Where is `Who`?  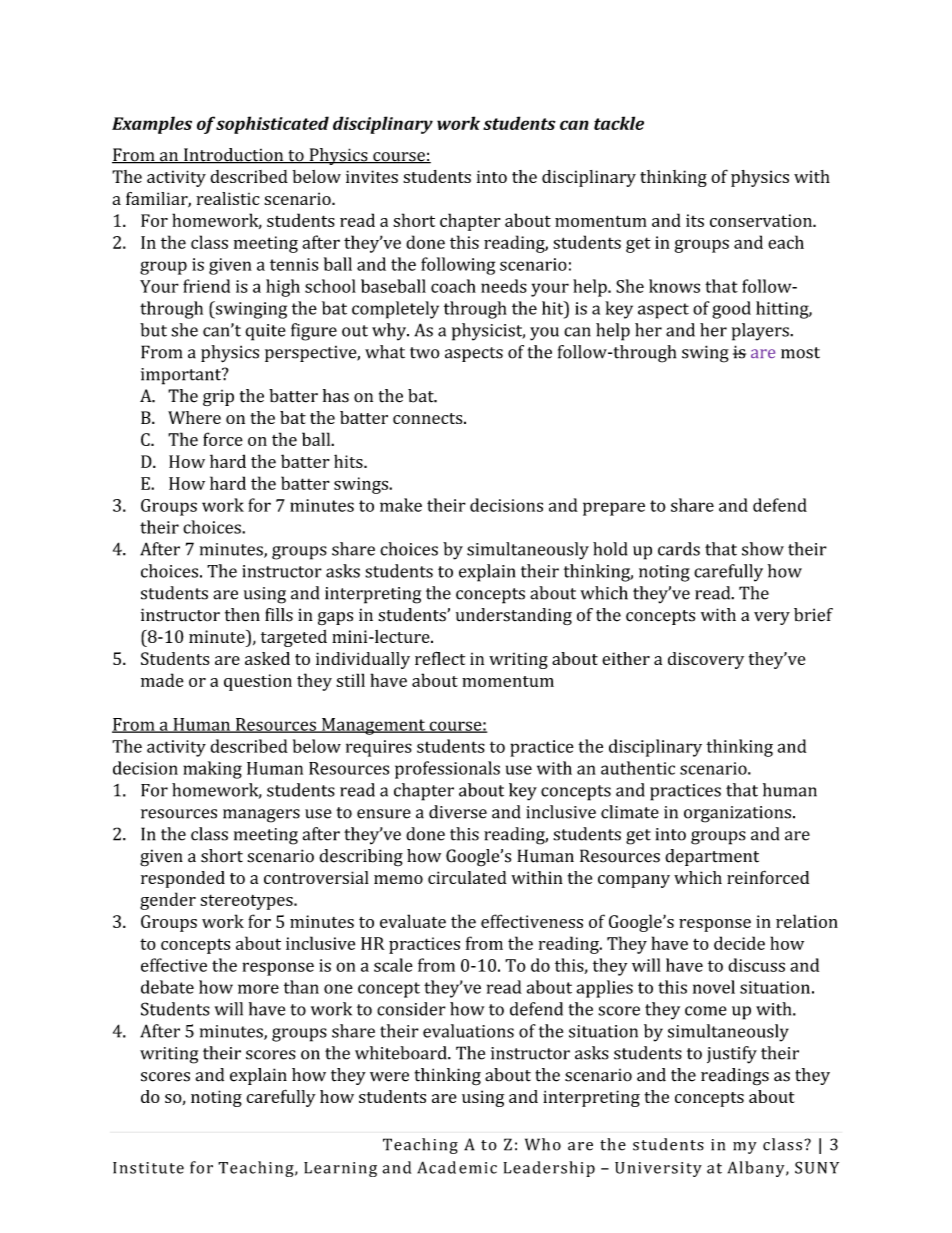
Who is located at coordinates (543, 1144).
